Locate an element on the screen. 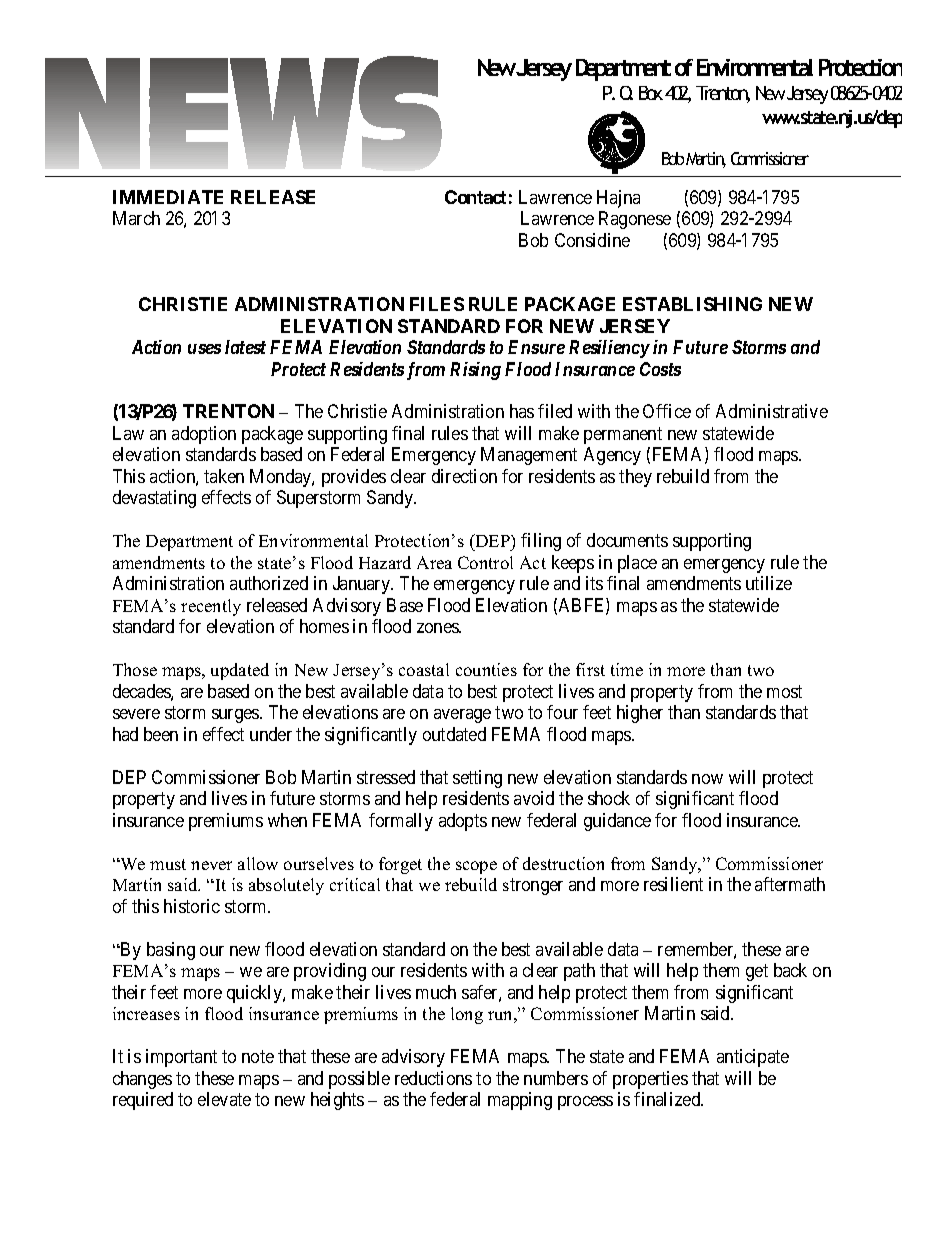 The height and width of the screenshot is (1233, 952). reductions is located at coordinates (433, 1078).
